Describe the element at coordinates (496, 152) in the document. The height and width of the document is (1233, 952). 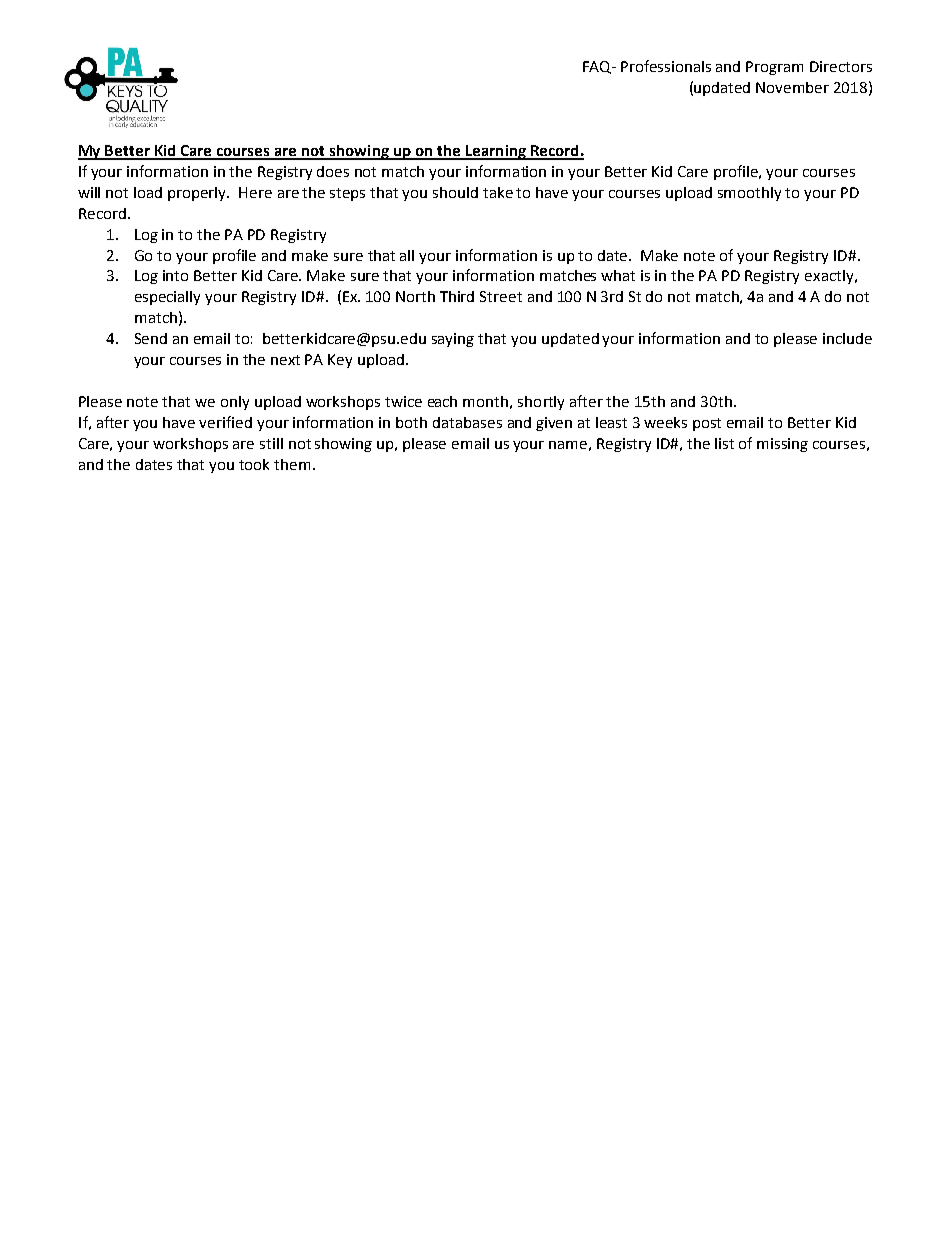
I see `Learning` at that location.
